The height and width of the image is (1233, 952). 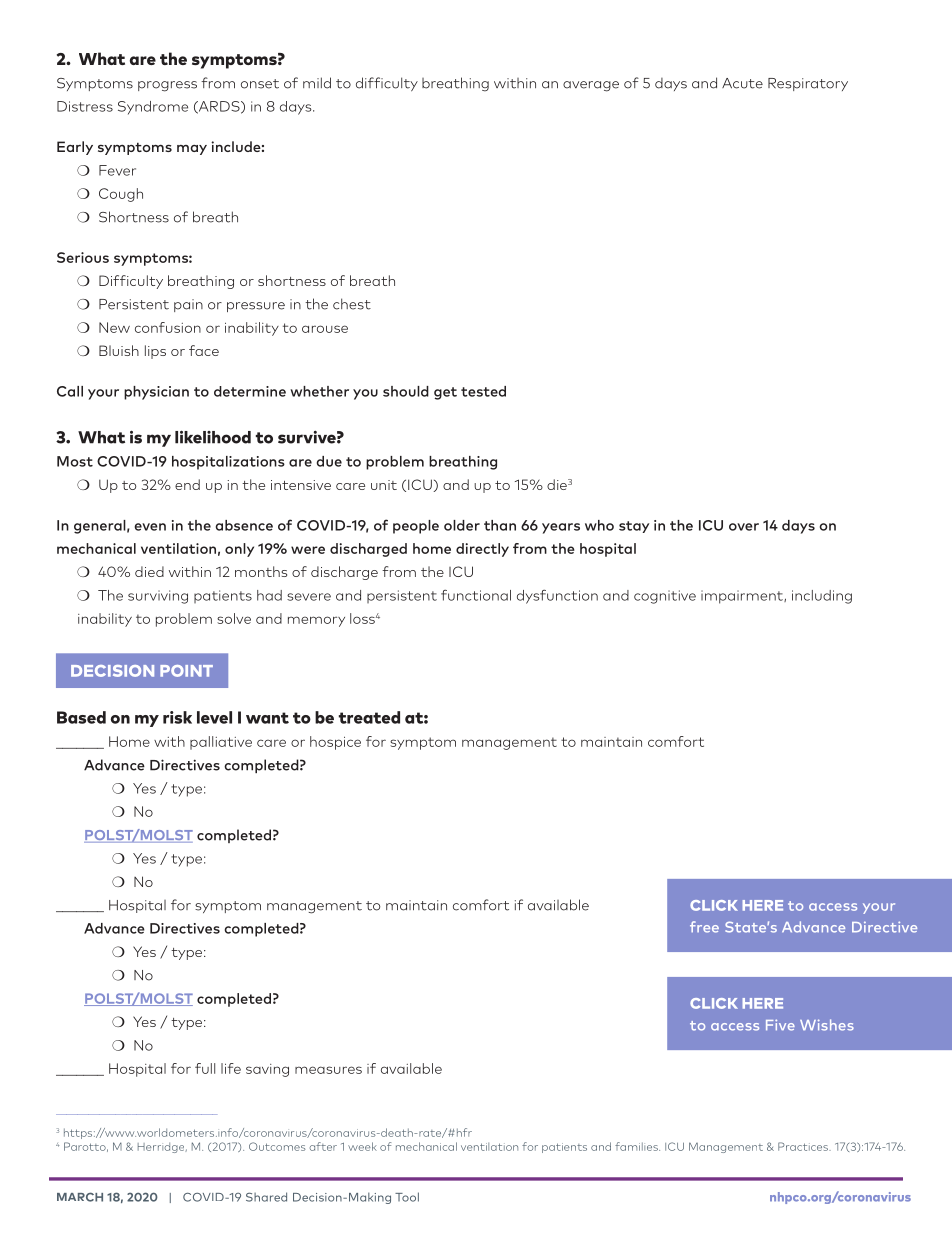 I want to click on POINT, so click(x=186, y=671).
